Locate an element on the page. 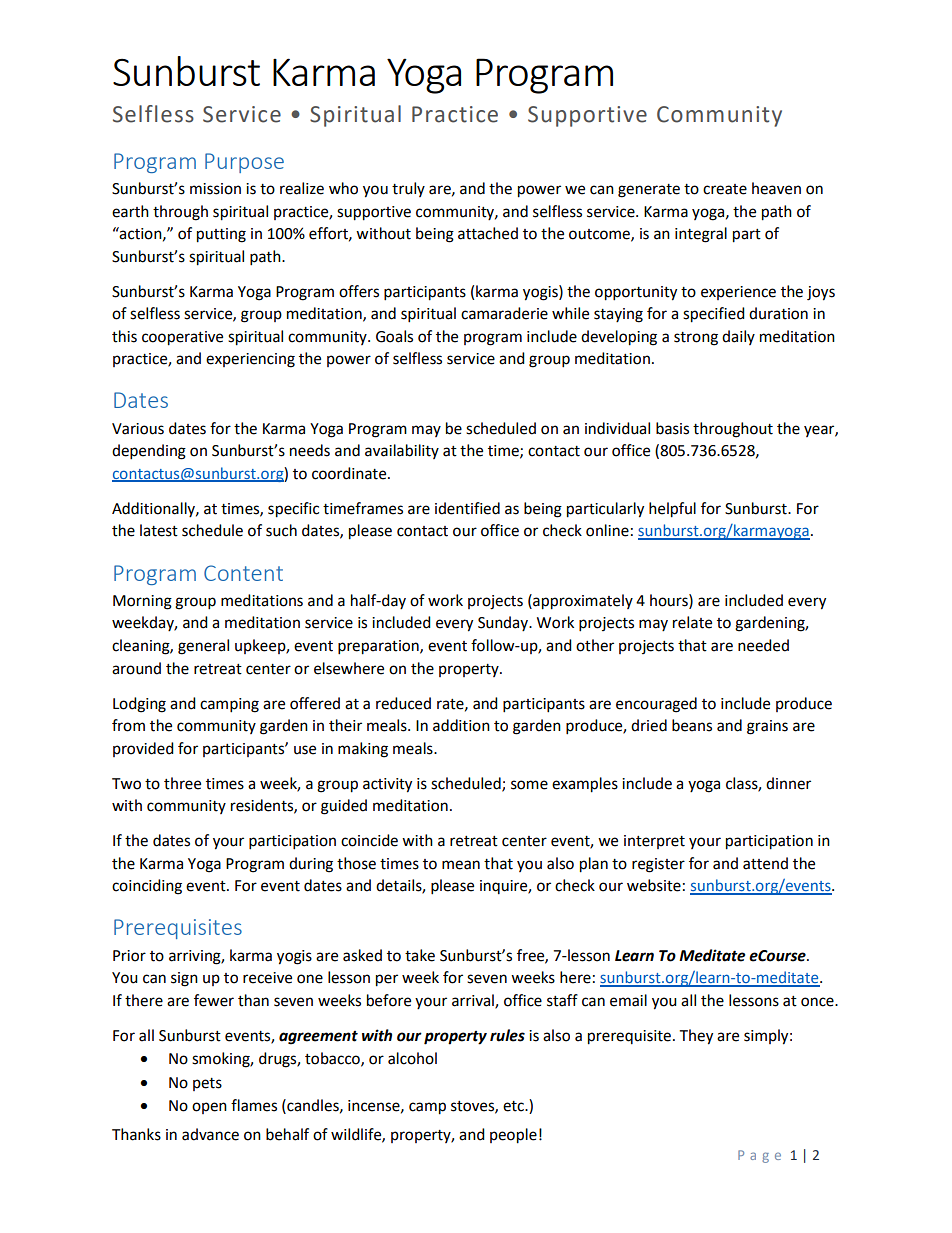  availability is located at coordinates (402, 451).
